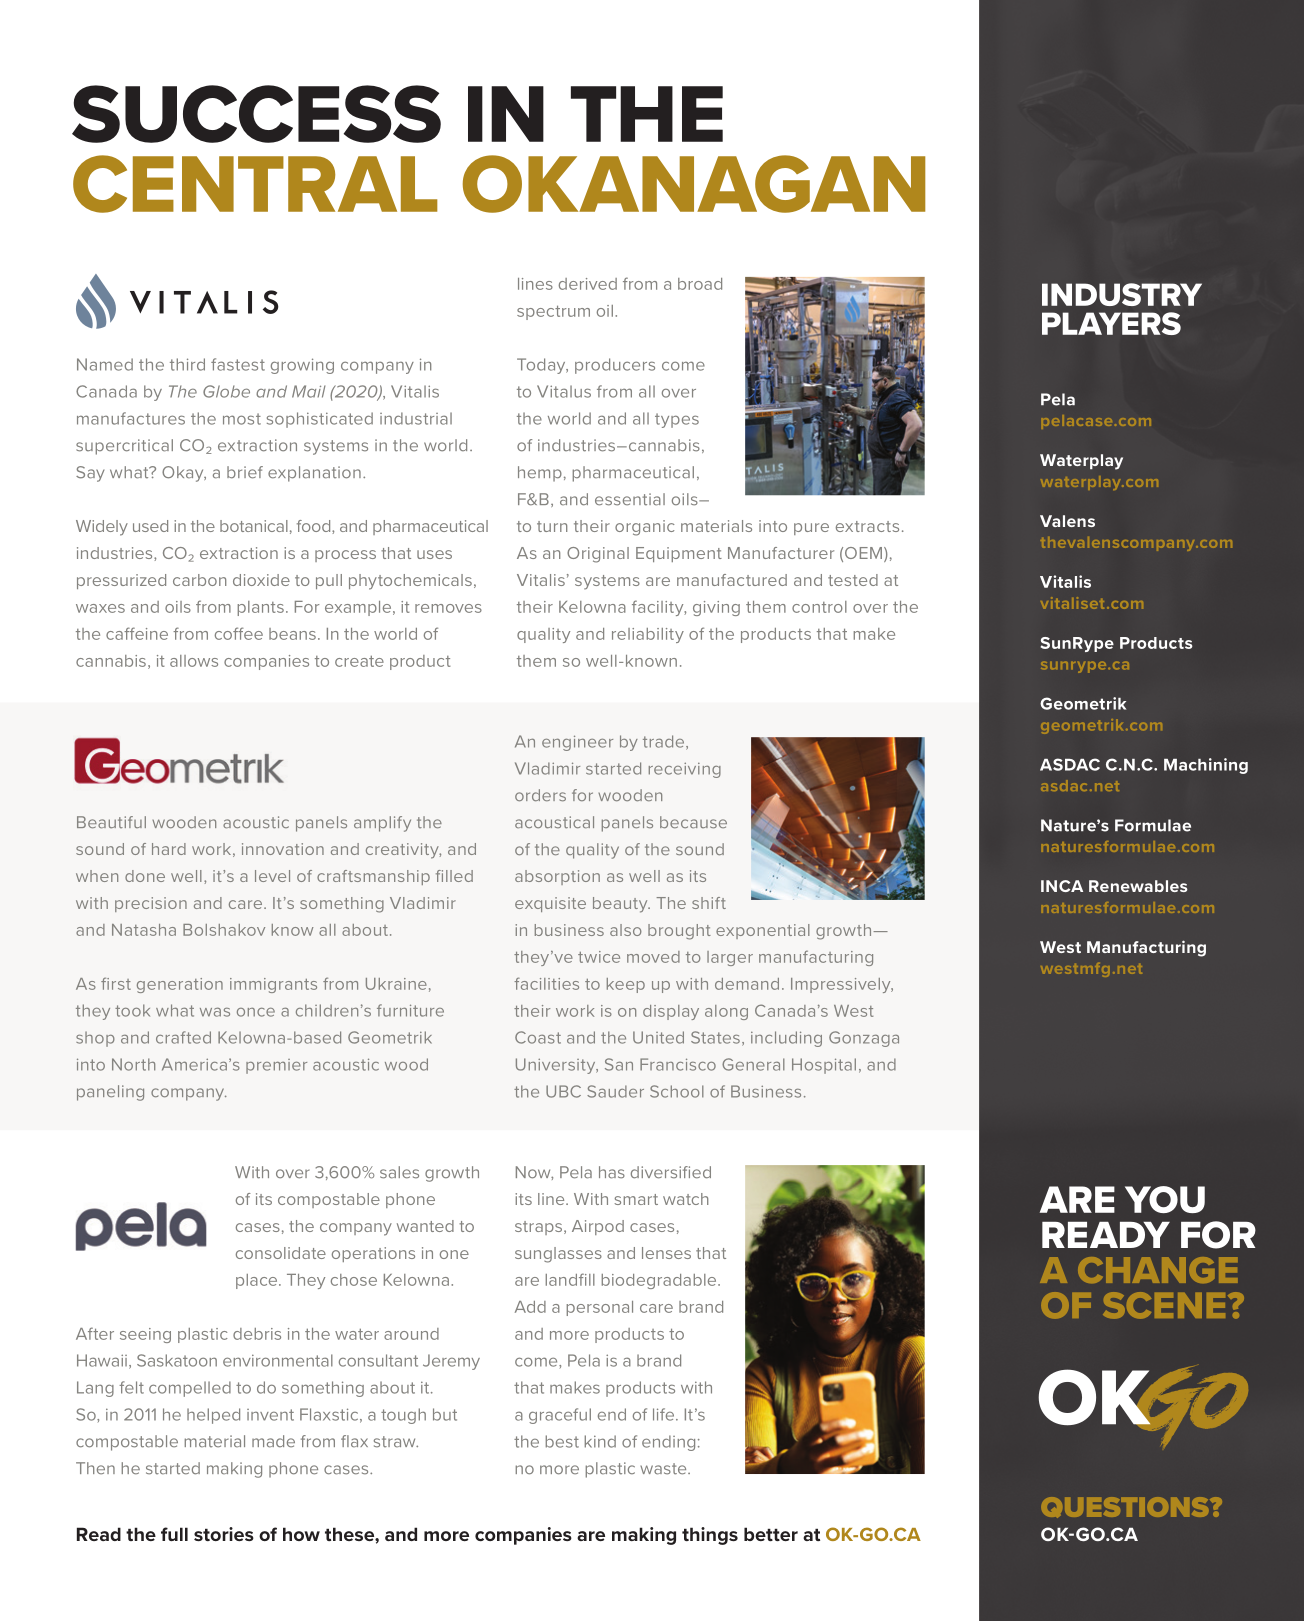 The height and width of the screenshot is (1621, 1304). Describe the element at coordinates (853, 580) in the screenshot. I see `tested` at that location.
